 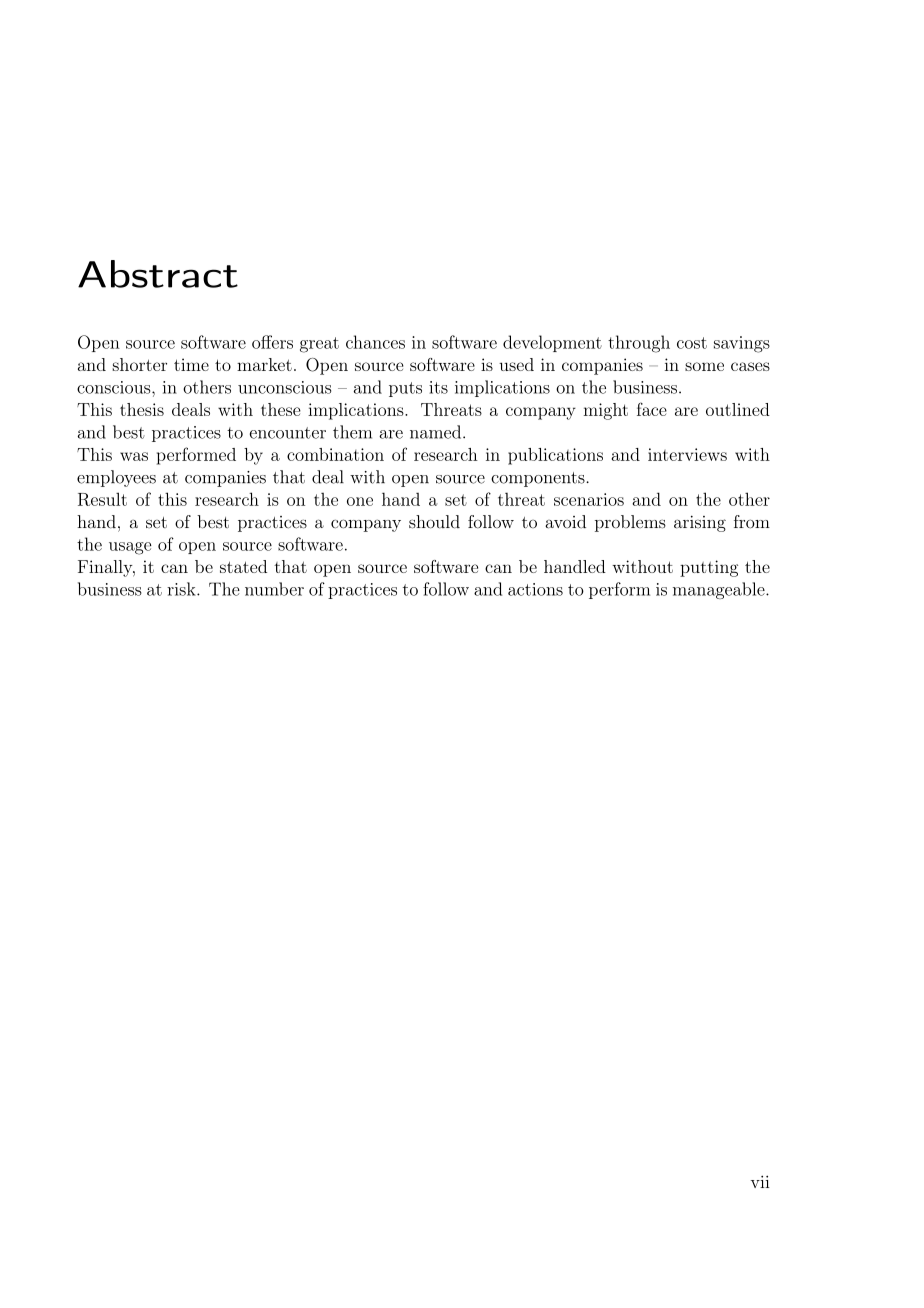 What do you see at coordinates (243, 566) in the screenshot?
I see `stated` at bounding box center [243, 566].
